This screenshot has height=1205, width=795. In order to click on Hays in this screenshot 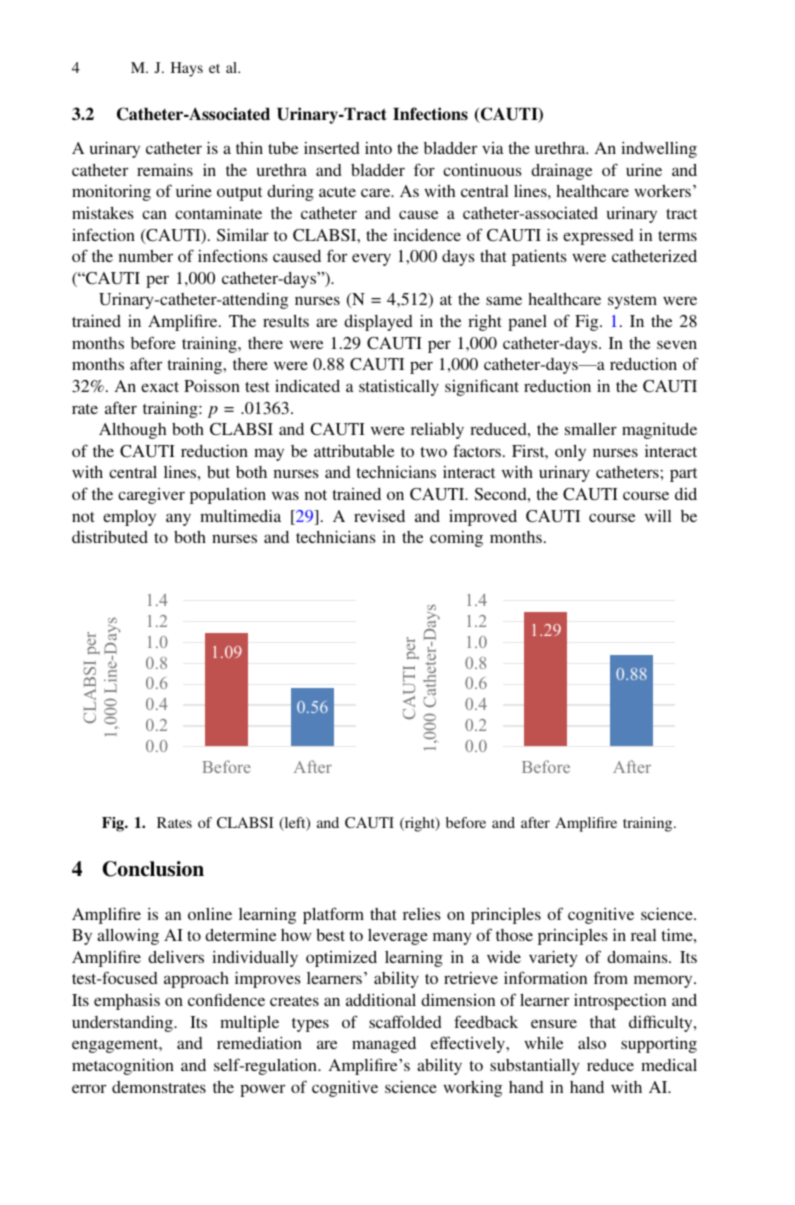, I will do `click(187, 69)`.
